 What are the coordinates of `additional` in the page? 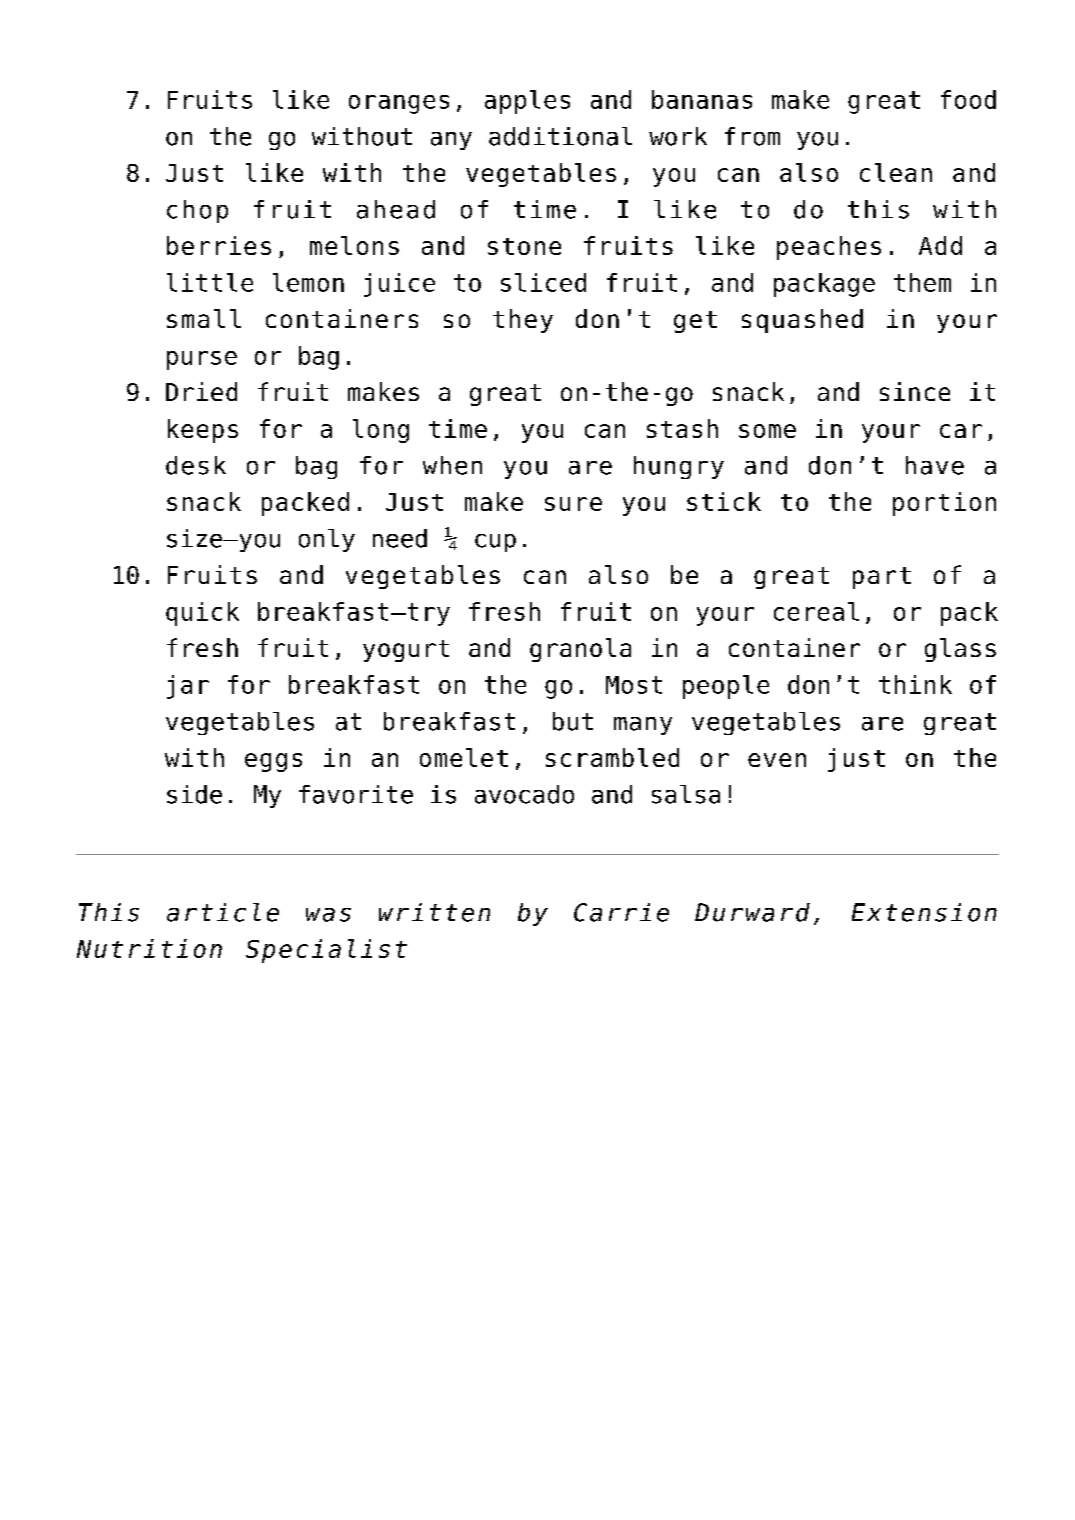 It's located at (560, 136).
